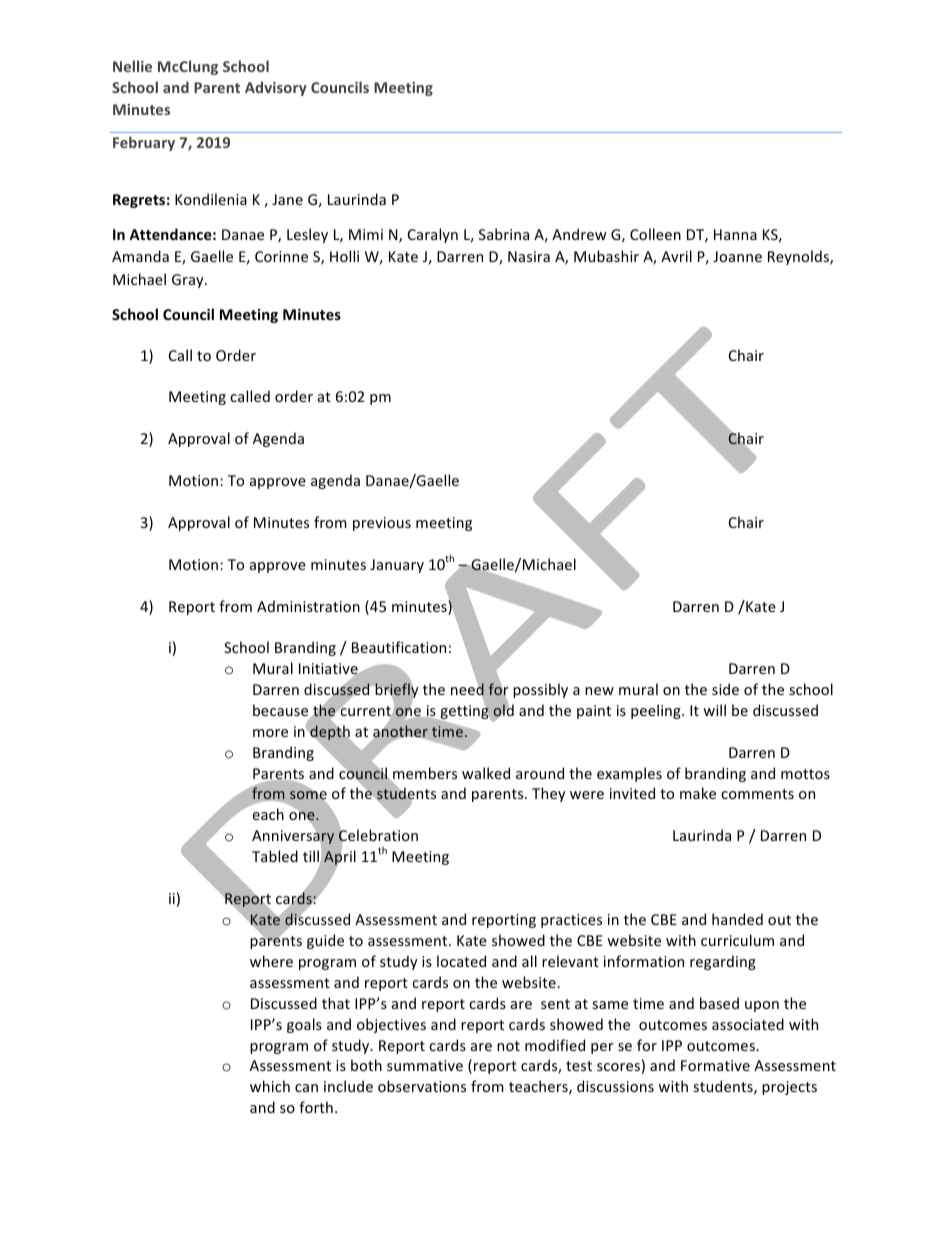 The width and height of the document is (952, 1233). I want to click on Formative, so click(715, 1065).
